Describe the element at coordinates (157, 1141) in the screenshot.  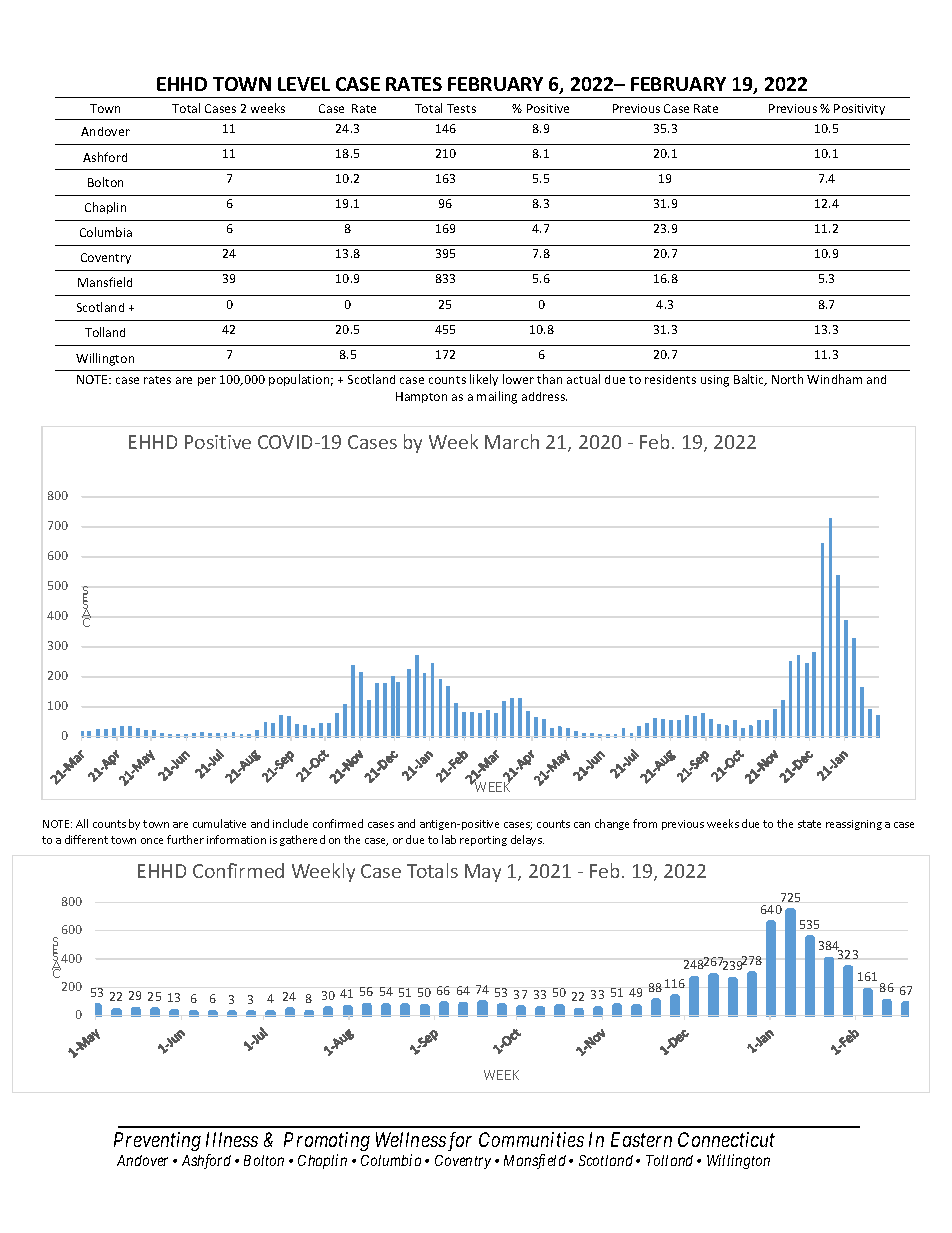
I see `Preventing` at that location.
